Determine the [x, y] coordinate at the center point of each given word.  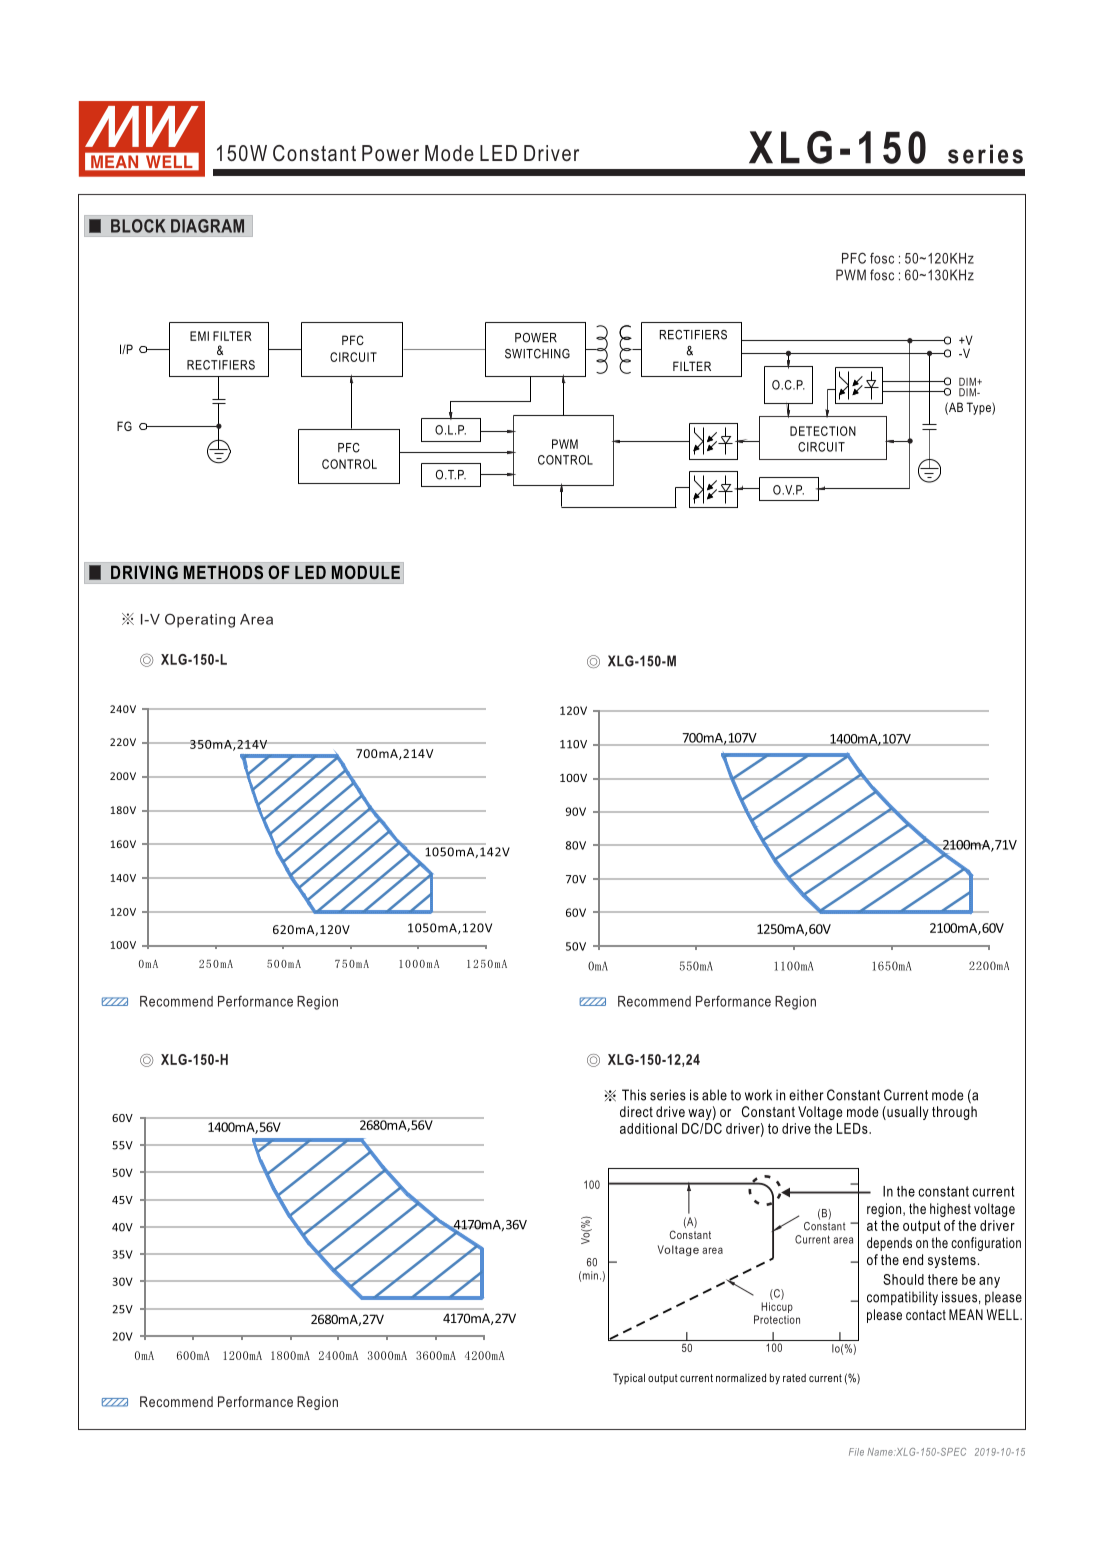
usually [907, 1113]
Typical [629, 1379]
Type [980, 408]
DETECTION [823, 431]
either [806, 1095]
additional [648, 1128]
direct [636, 1111]
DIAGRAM [207, 226]
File [856, 1452]
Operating [200, 621]
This [634, 1095]
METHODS [223, 572]
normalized [741, 1377]
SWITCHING [537, 354]
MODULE [366, 572]
